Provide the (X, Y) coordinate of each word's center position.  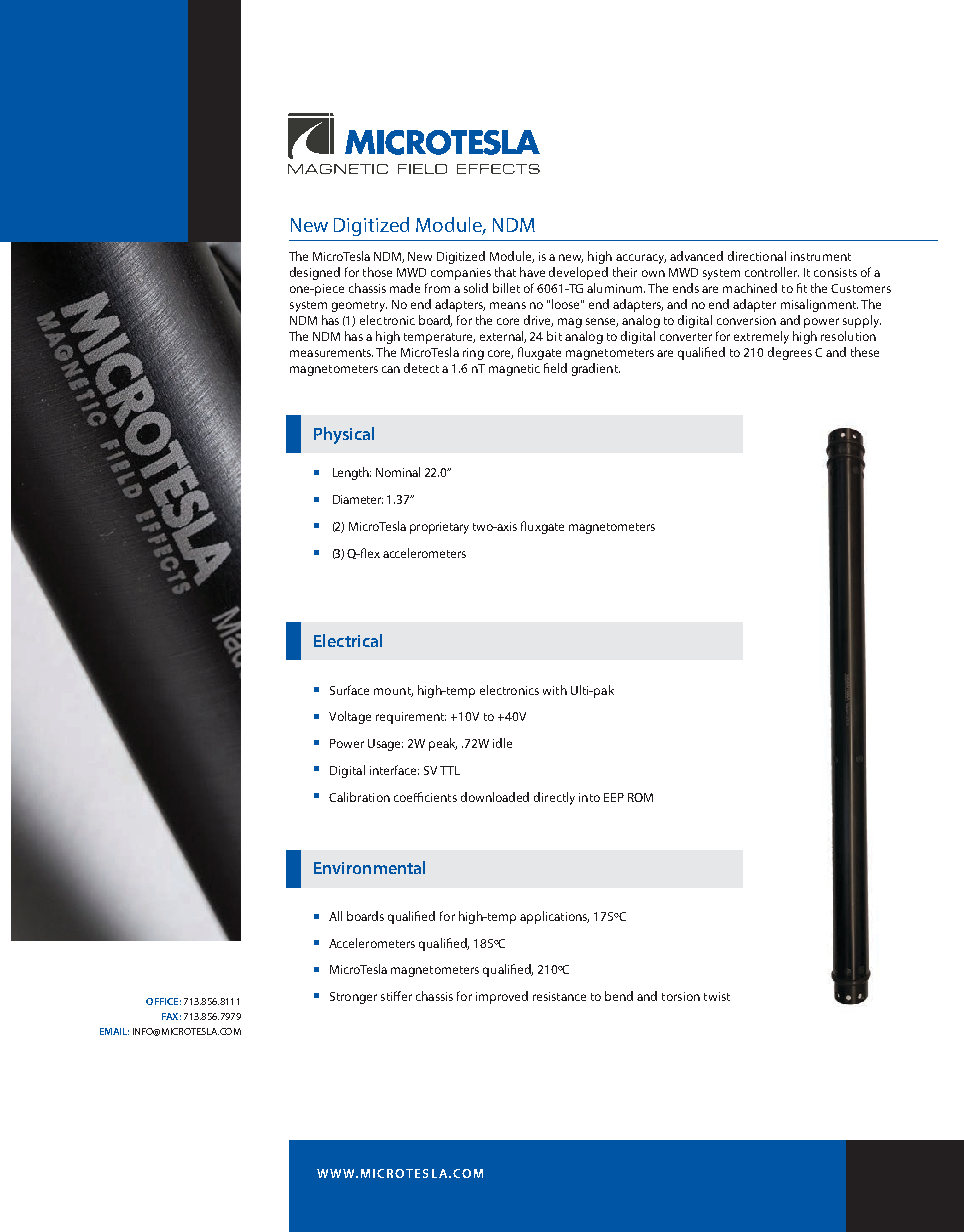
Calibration (359, 797)
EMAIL (114, 1031)
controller (772, 272)
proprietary (439, 528)
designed (315, 273)
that (505, 272)
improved (502, 997)
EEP (614, 797)
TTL (450, 770)
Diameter (358, 499)
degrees (790, 353)
